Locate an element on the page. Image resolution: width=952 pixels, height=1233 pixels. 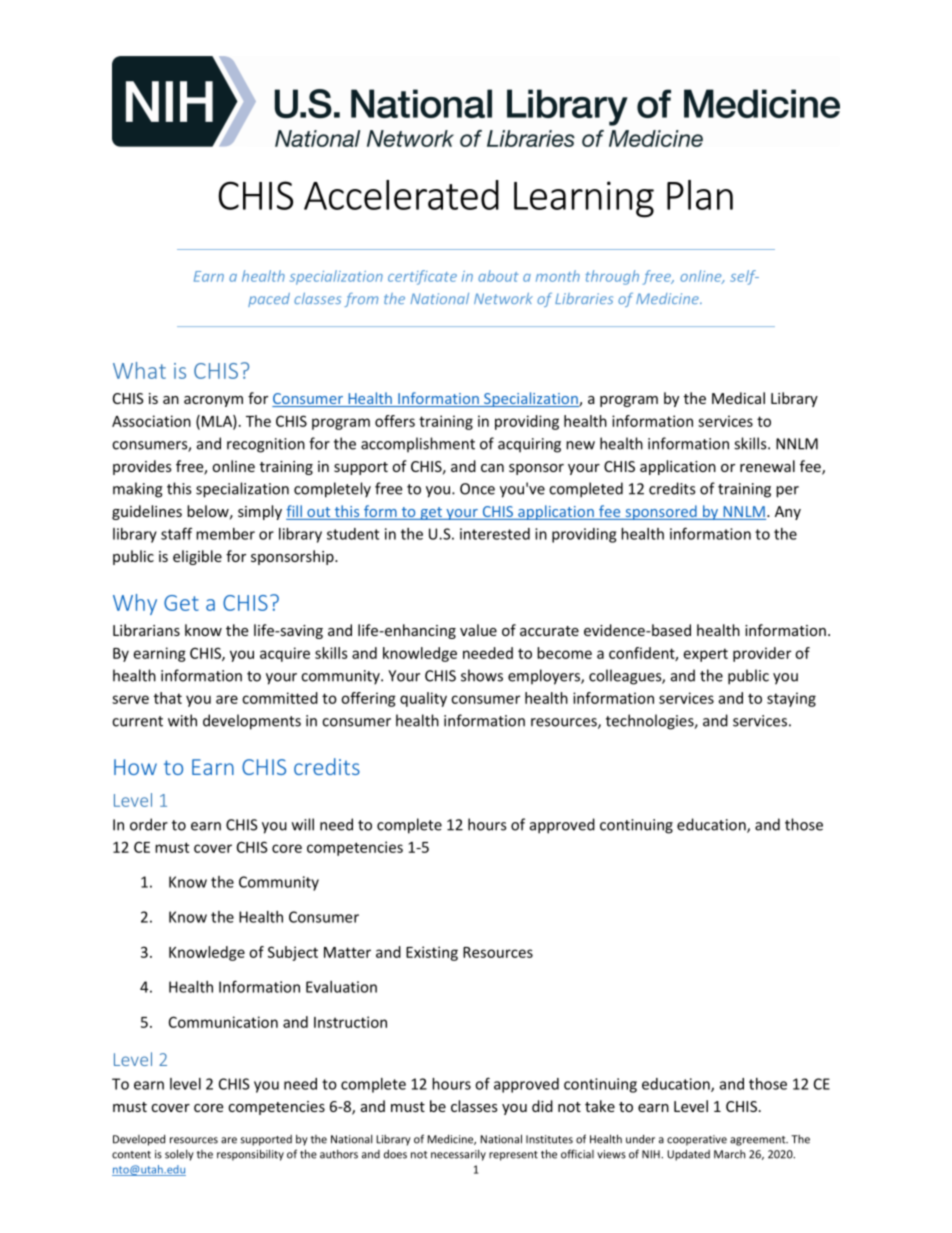
from is located at coordinates (361, 300).
